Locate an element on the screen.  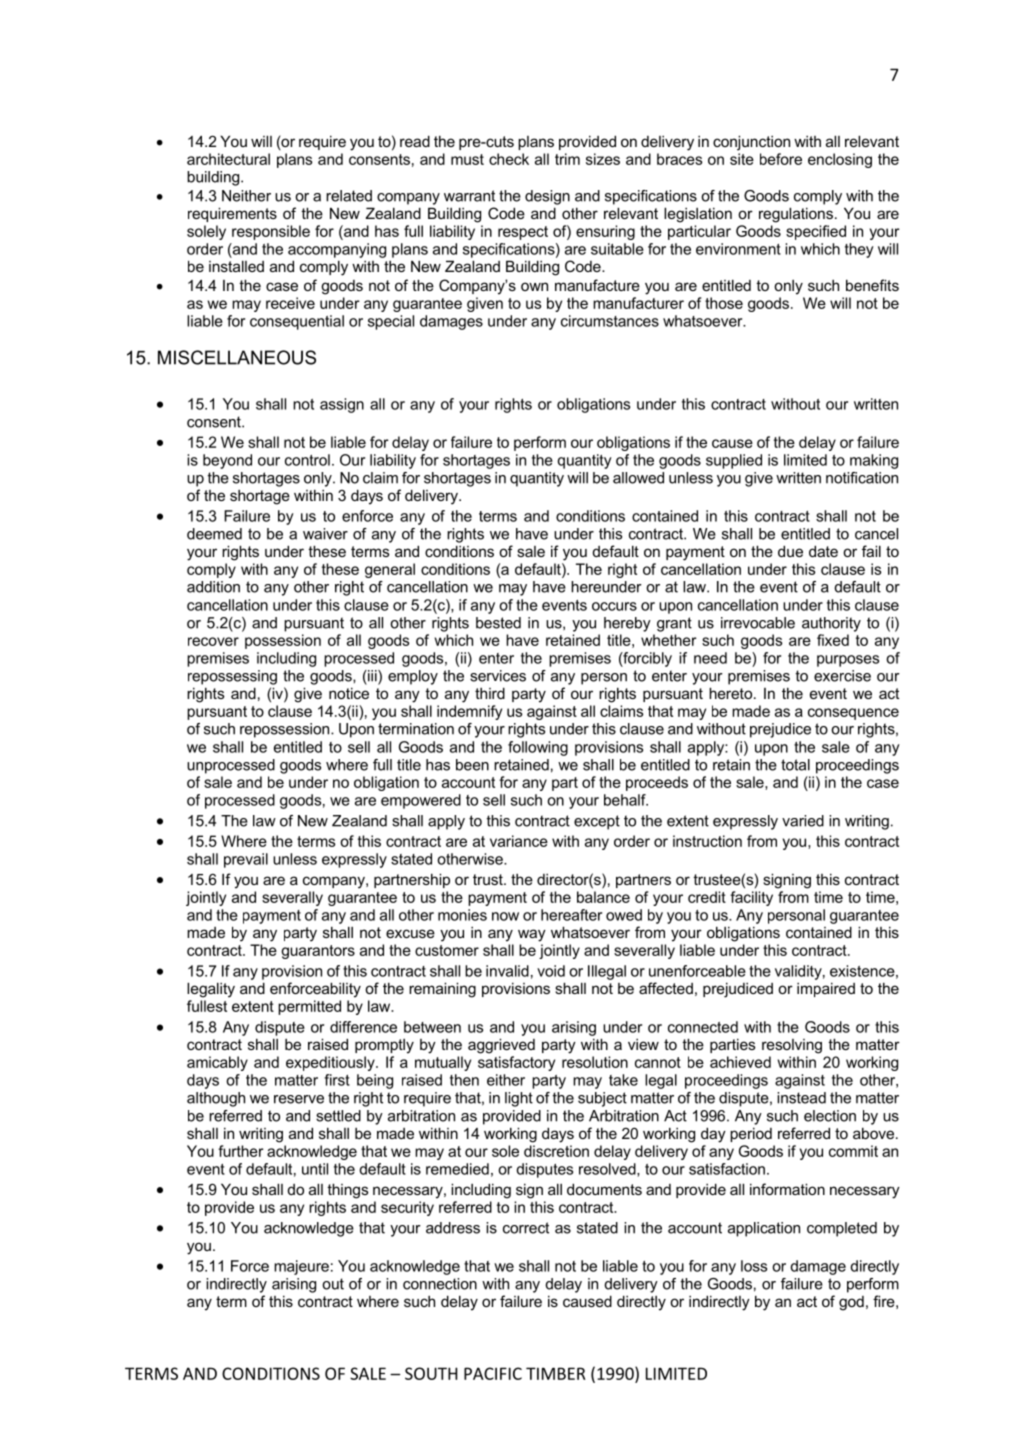
TIMBER is located at coordinates (556, 1373).
